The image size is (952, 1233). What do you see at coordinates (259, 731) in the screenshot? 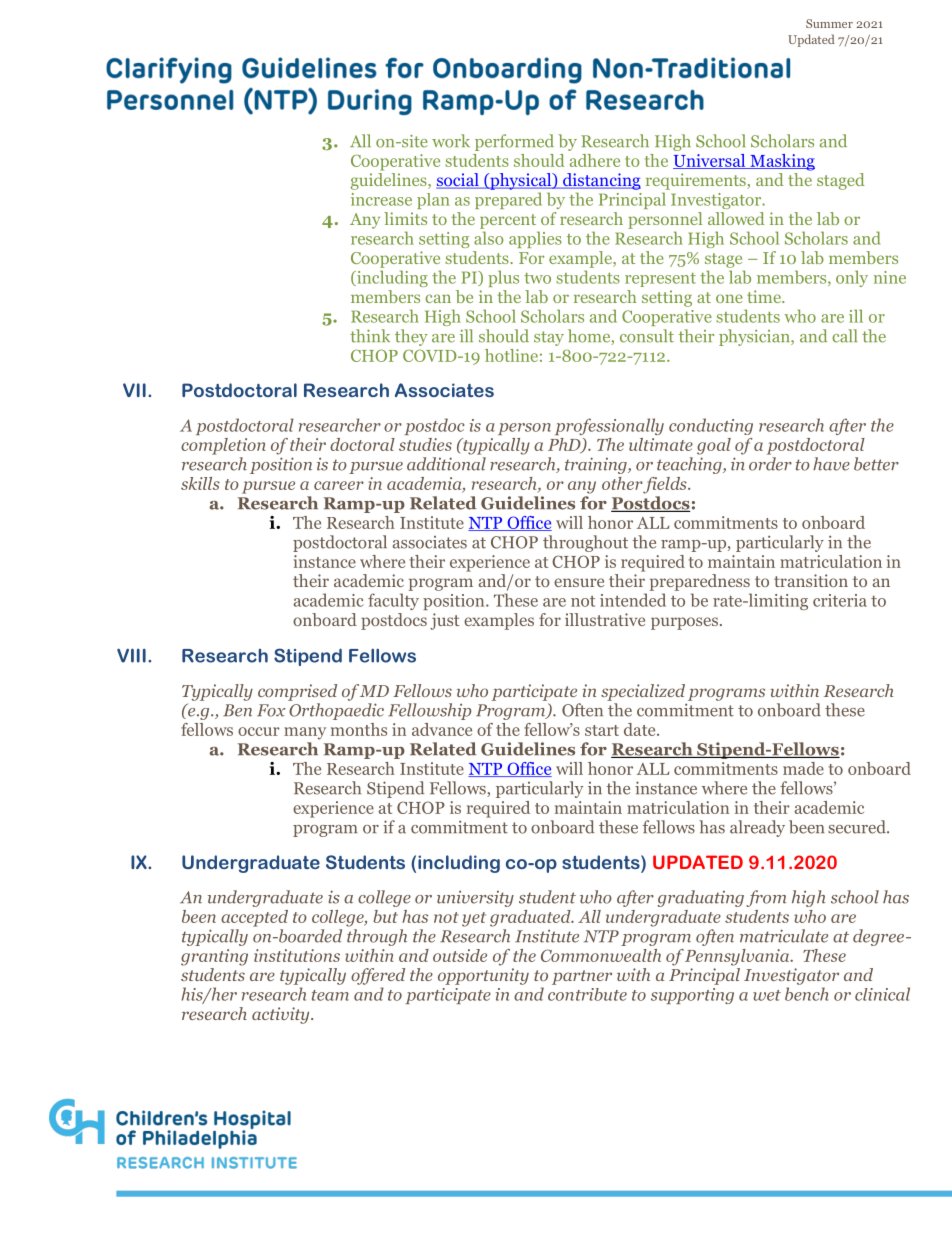
I see `occur` at bounding box center [259, 731].
